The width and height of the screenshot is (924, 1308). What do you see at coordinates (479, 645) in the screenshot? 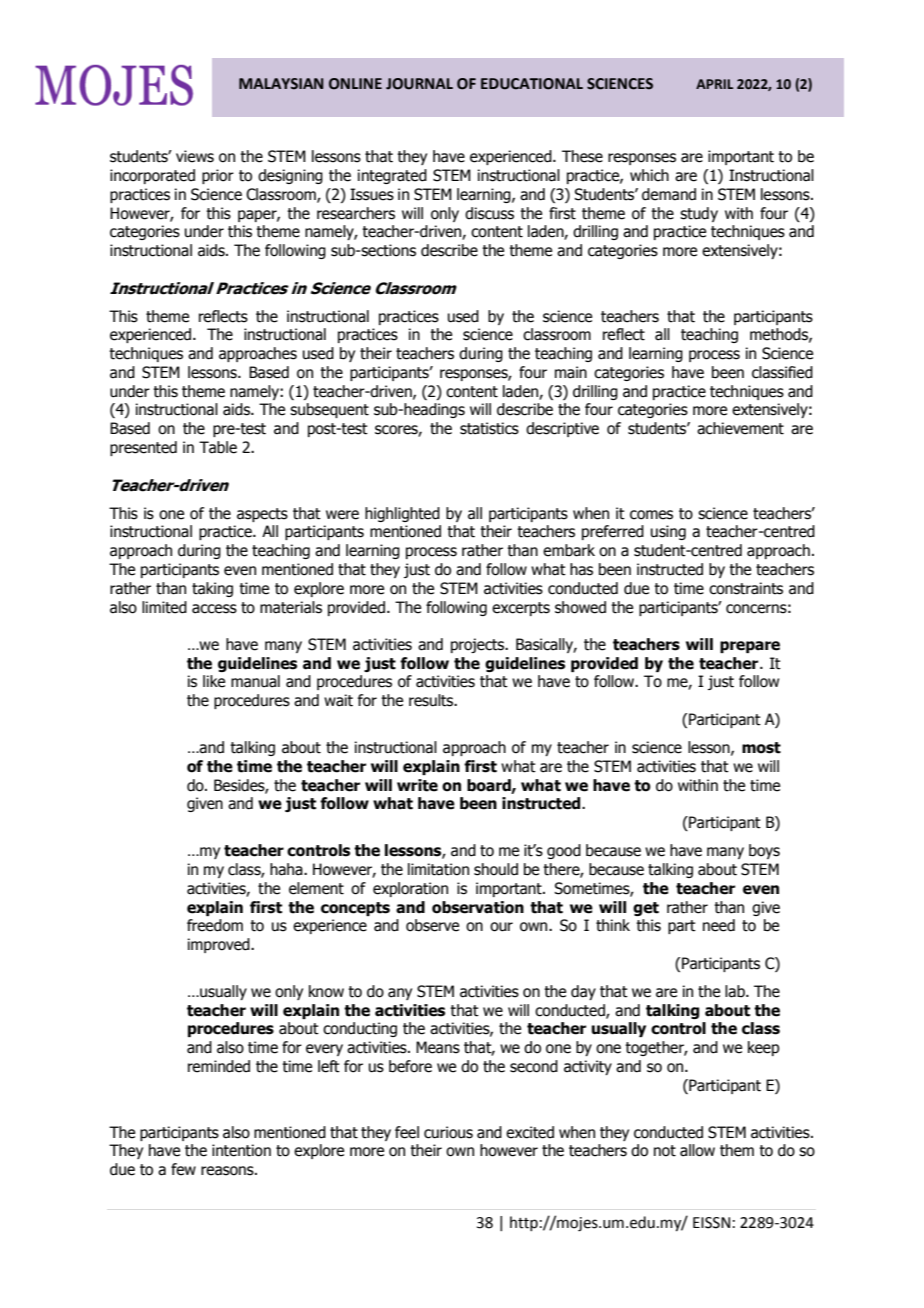
I see `projects` at bounding box center [479, 645].
